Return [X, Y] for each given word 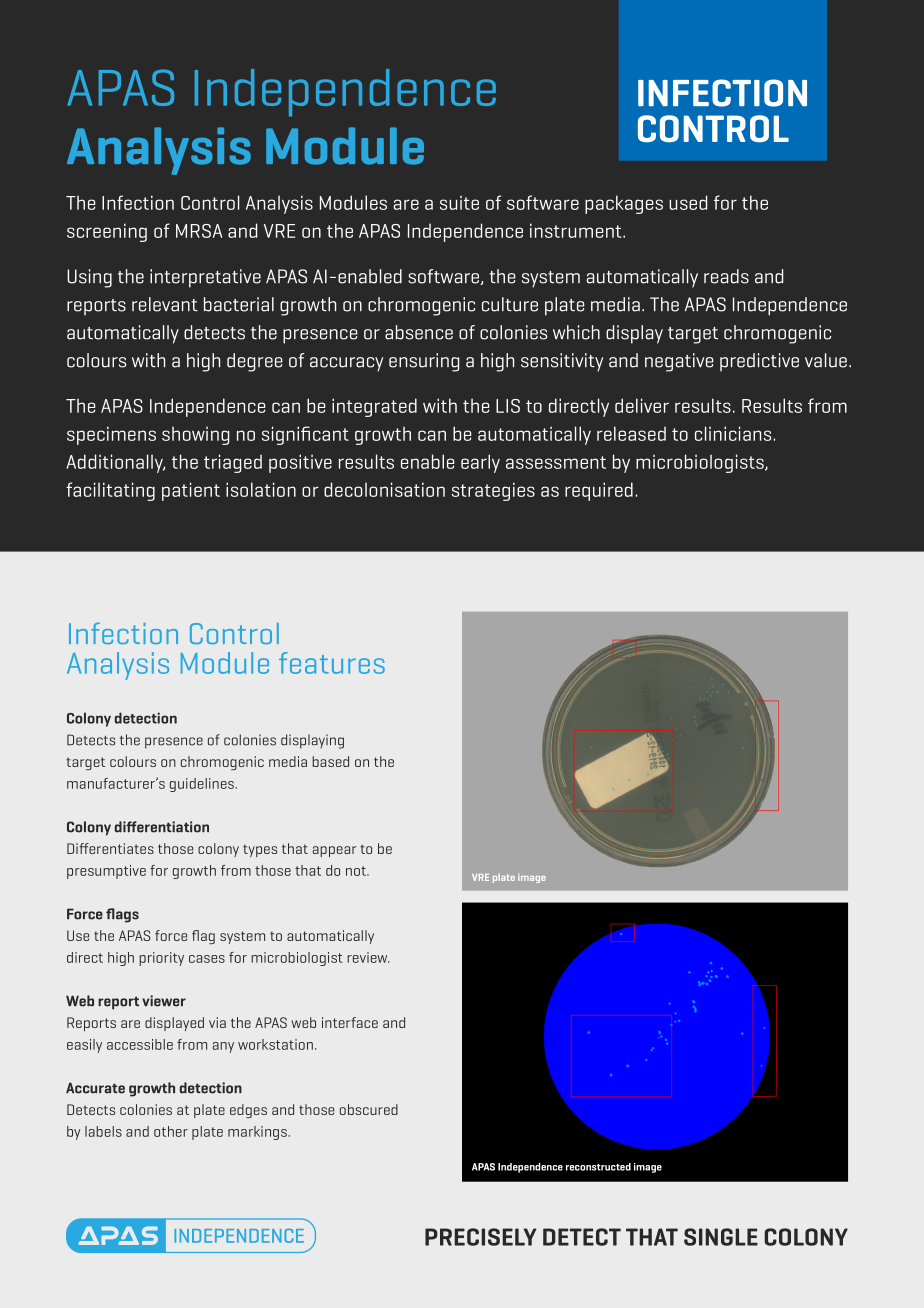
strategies [493, 491]
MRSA [199, 231]
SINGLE [721, 1237]
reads [726, 276]
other [171, 1131]
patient [191, 491]
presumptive [106, 872]
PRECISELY [481, 1237]
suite [459, 202]
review [368, 957]
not [357, 871]
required [599, 491]
